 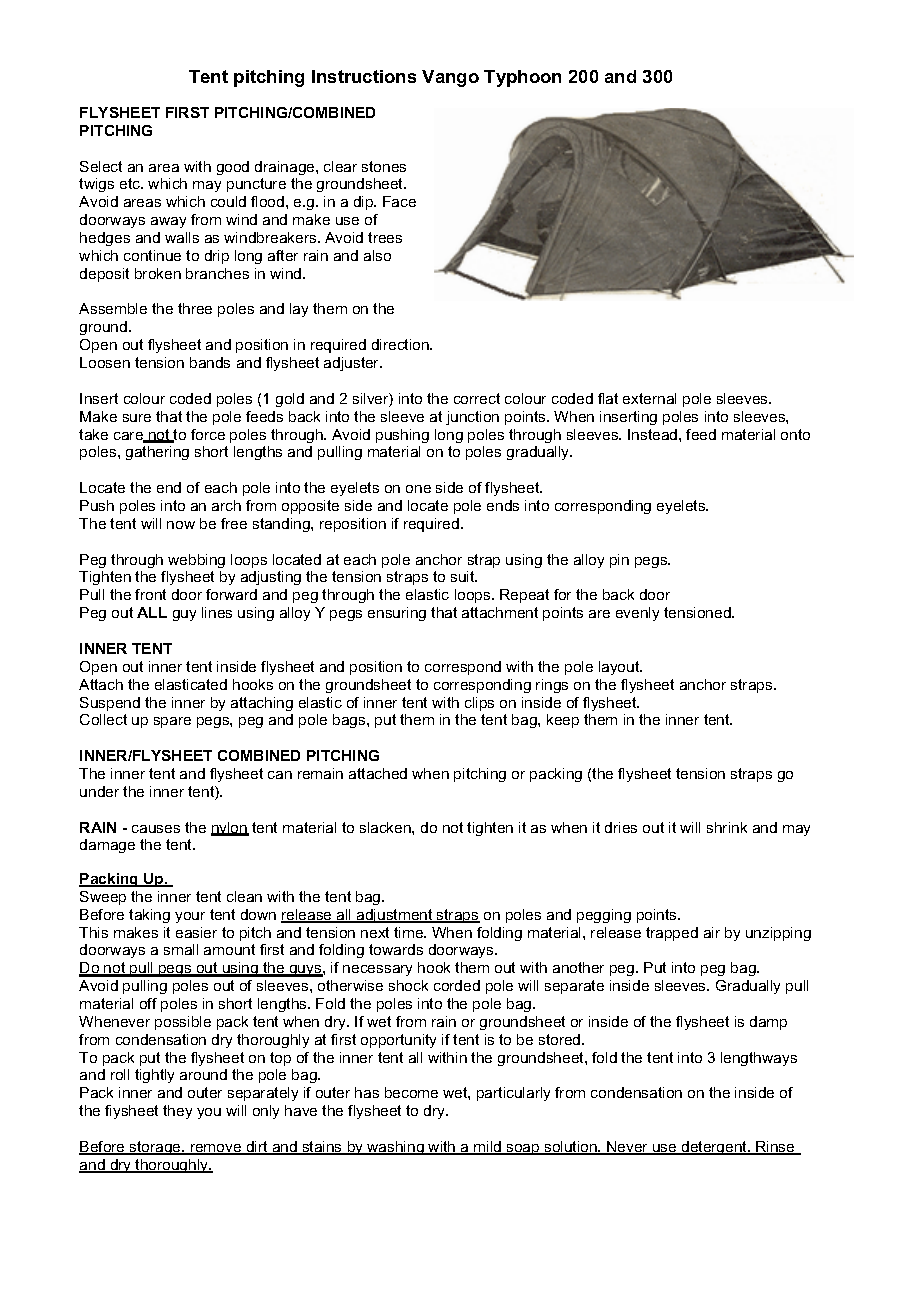 I want to click on become, so click(x=411, y=1092).
